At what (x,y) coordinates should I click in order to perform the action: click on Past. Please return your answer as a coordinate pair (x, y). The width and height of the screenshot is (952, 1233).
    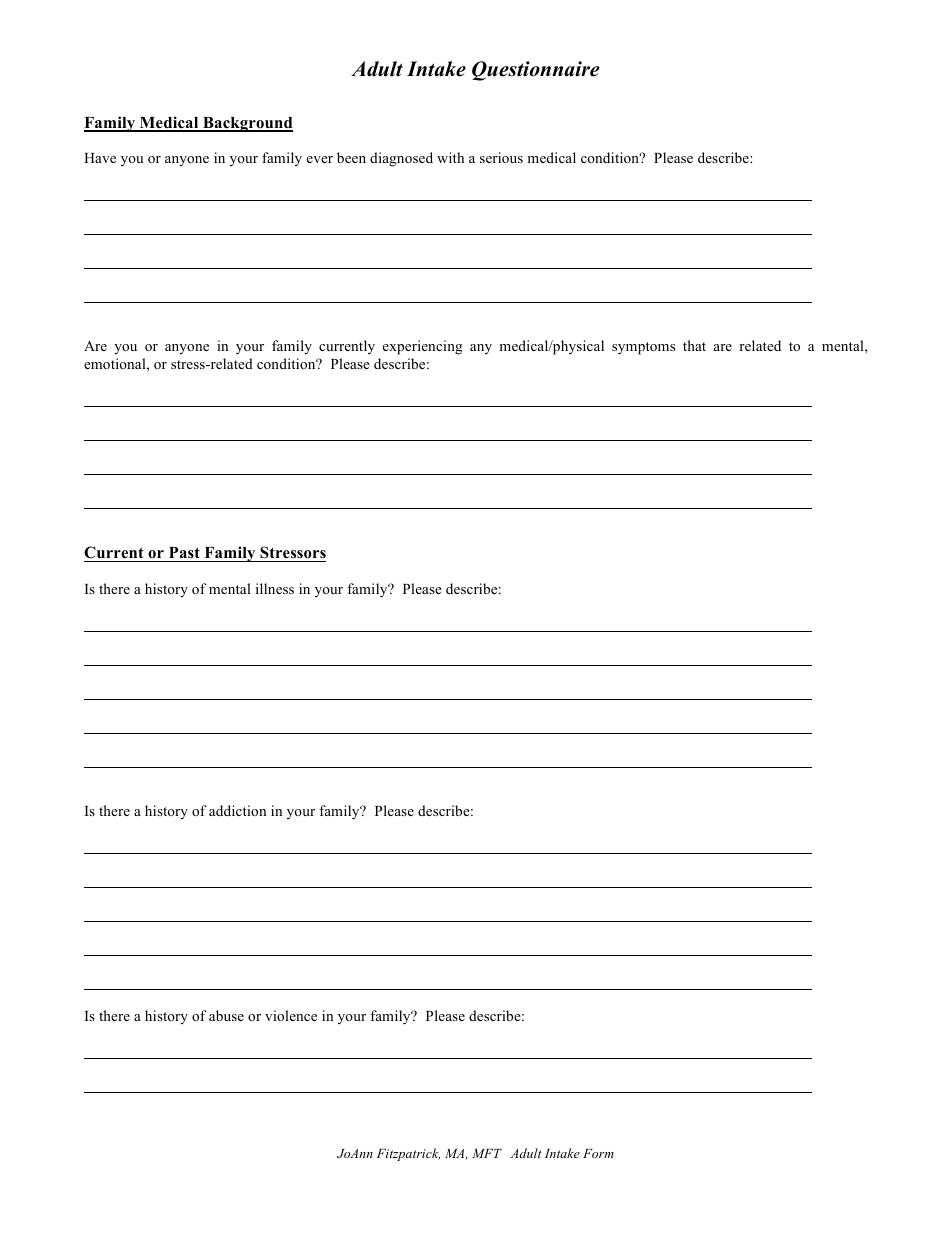
    Looking at the image, I should click on (184, 552).
